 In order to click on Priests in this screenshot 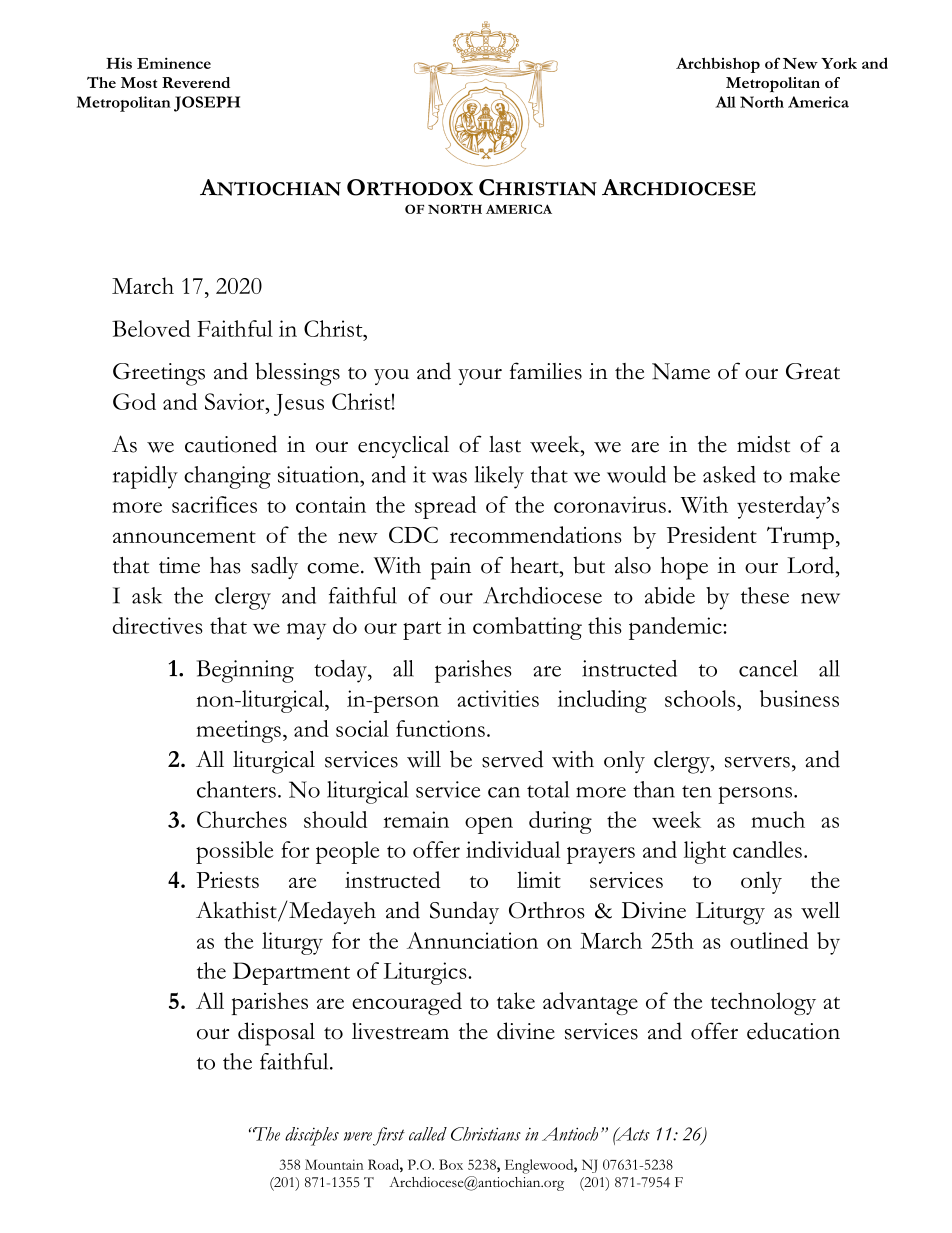, I will do `click(227, 880)`.
